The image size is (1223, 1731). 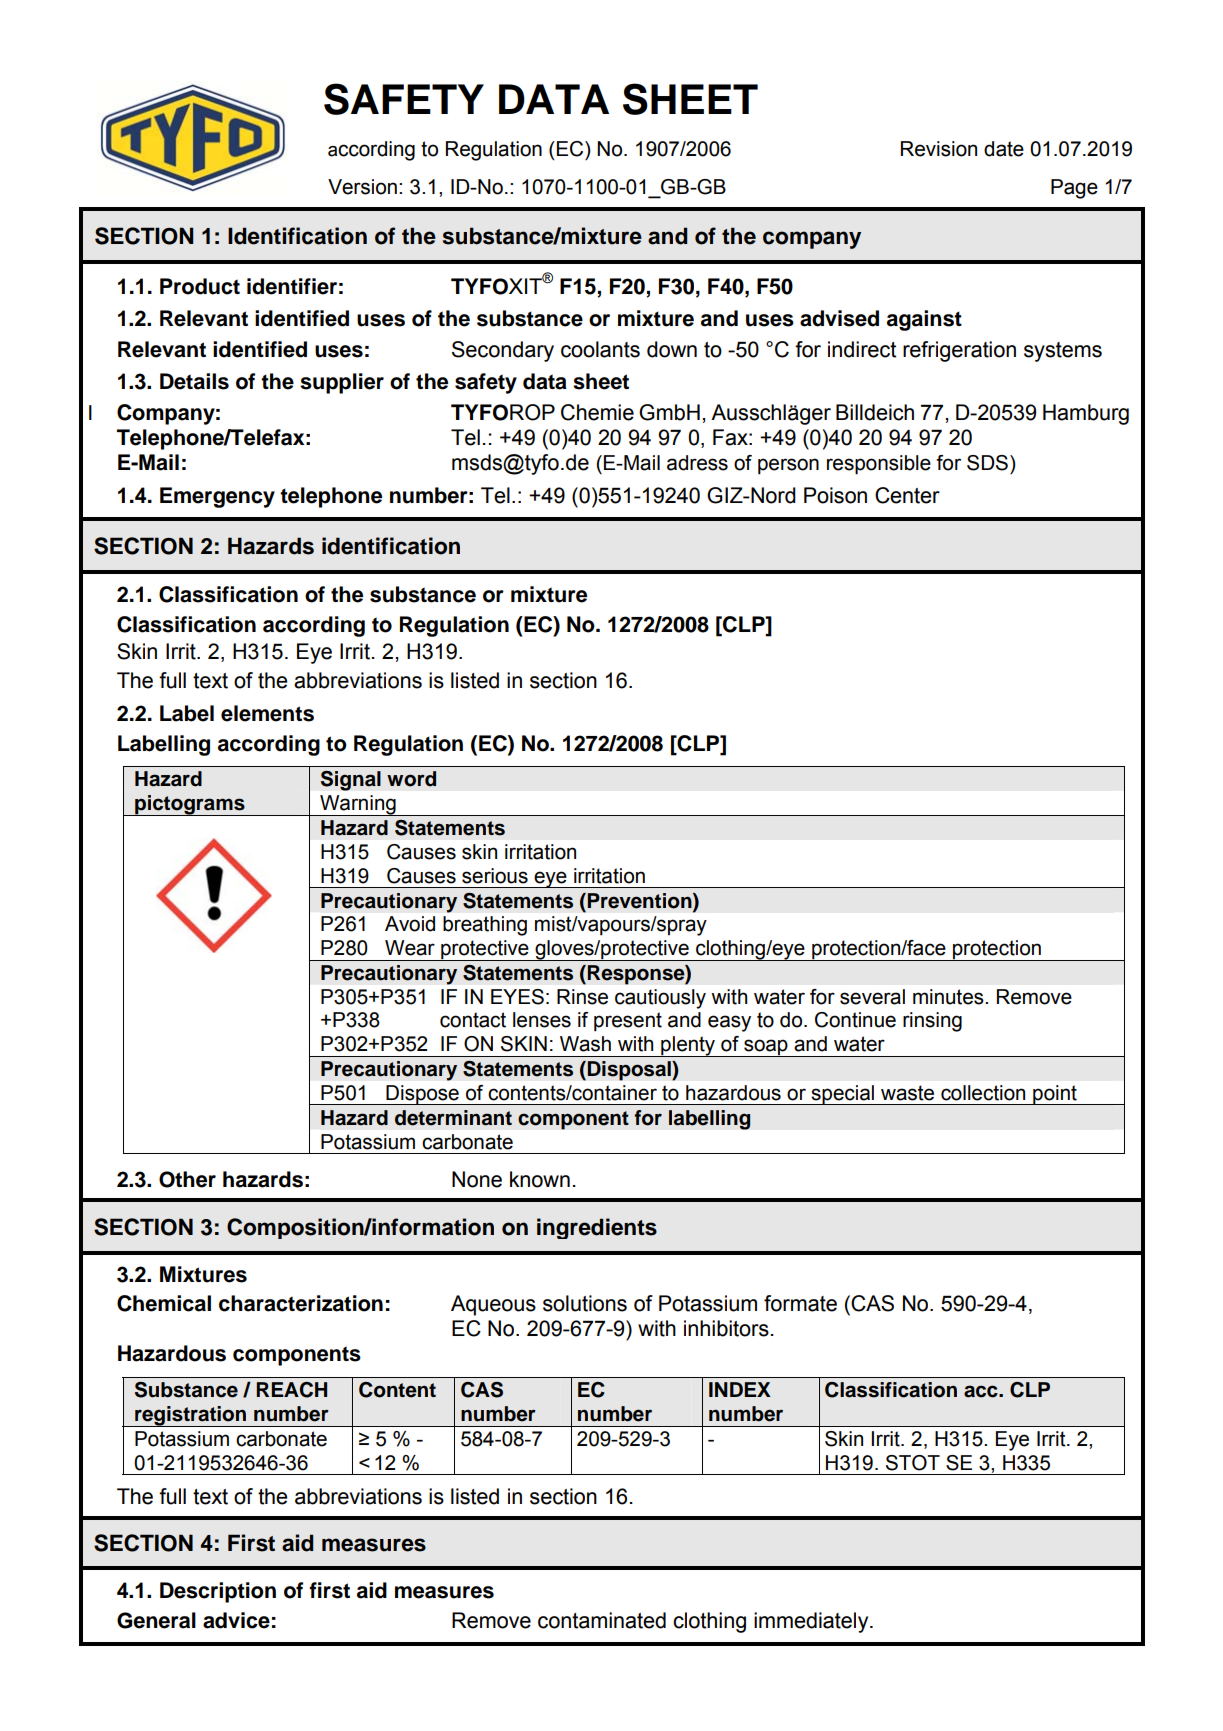 I want to click on minutes, so click(x=949, y=997).
